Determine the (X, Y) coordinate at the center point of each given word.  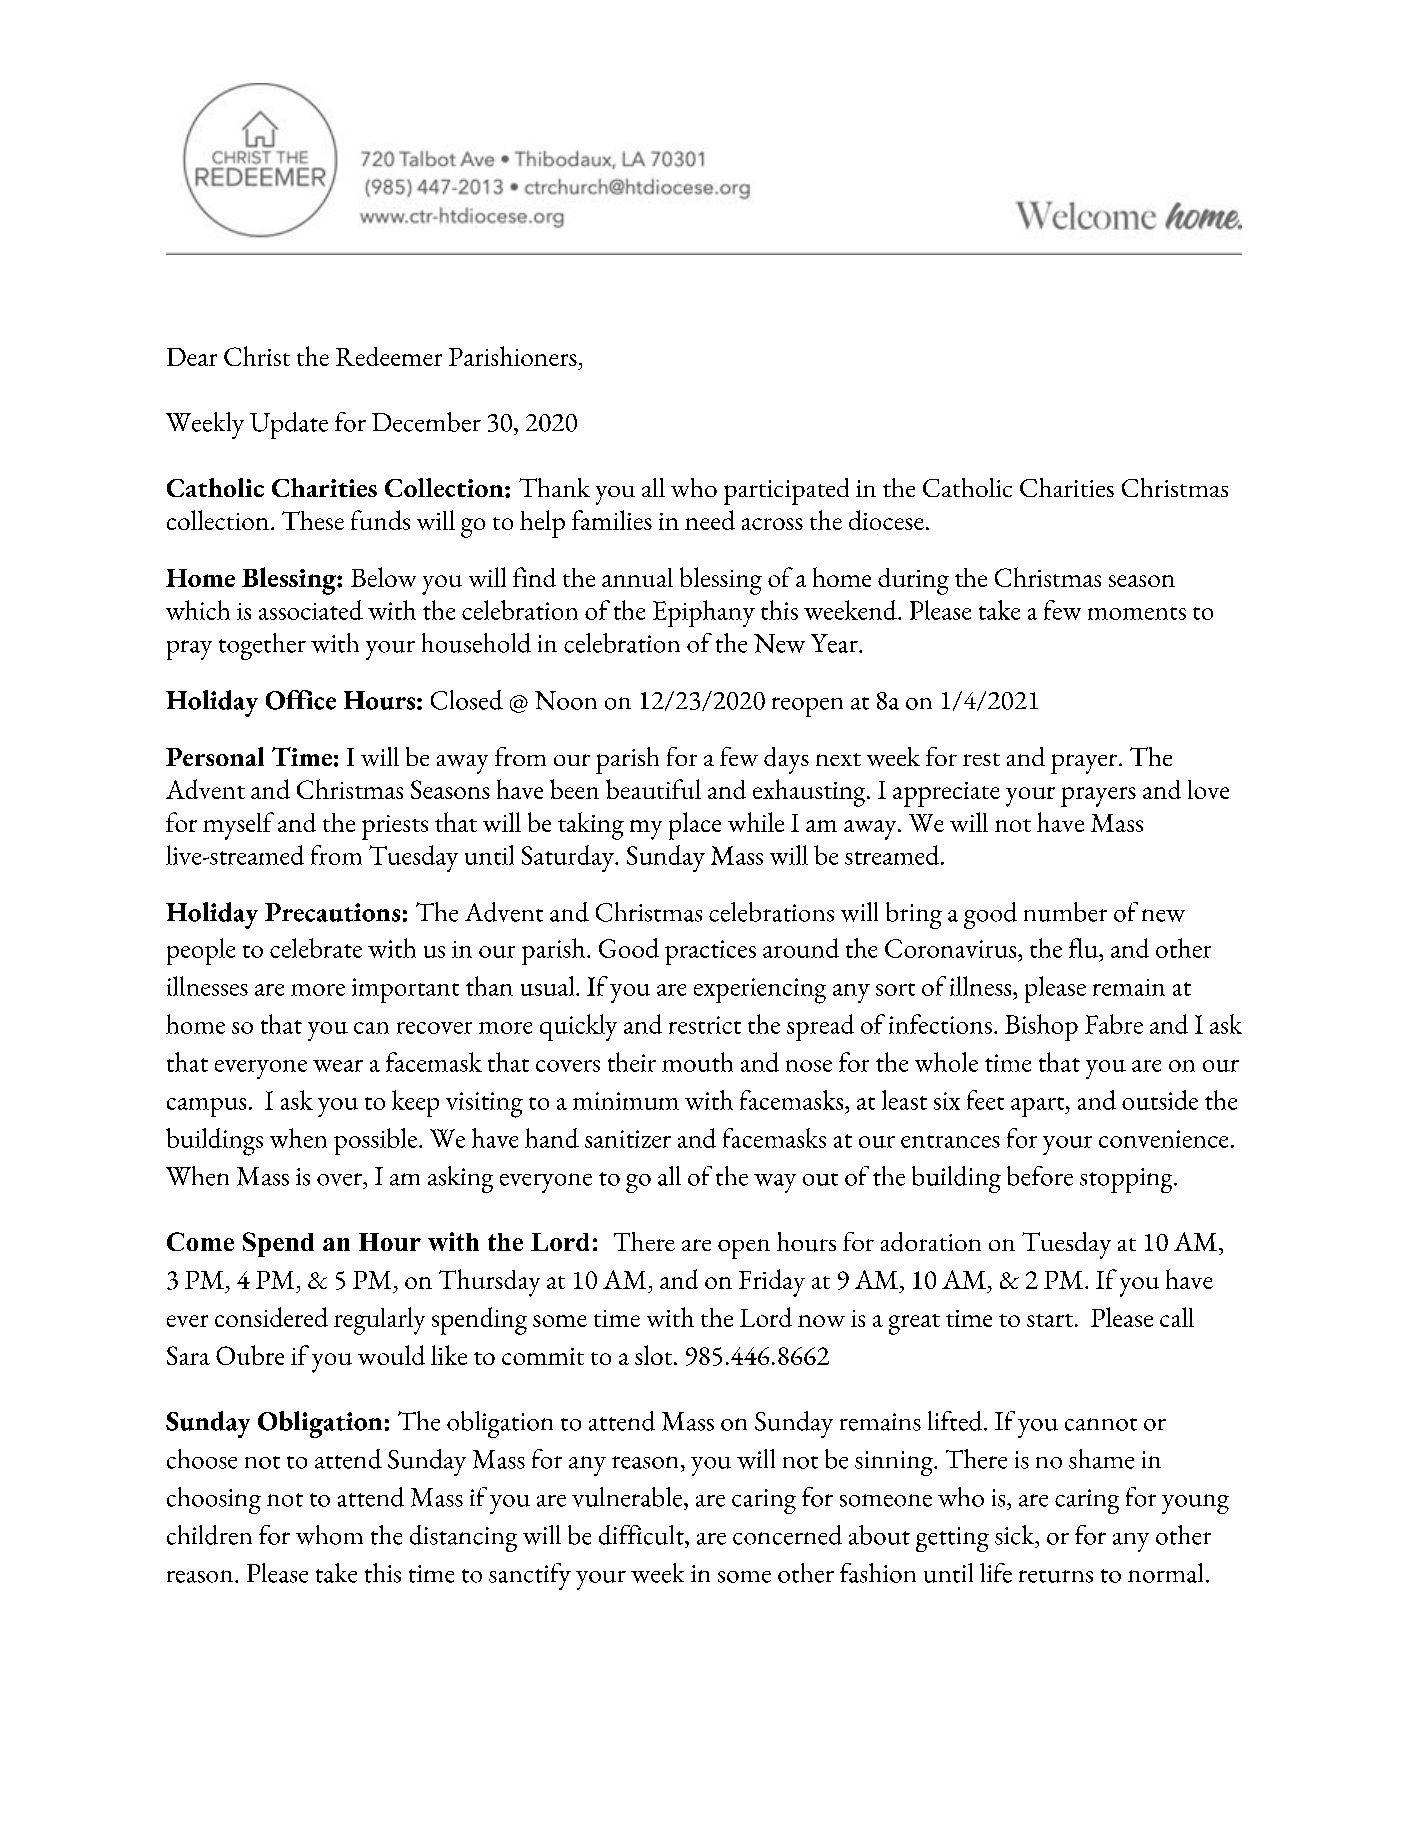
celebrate (316, 948)
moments (1137, 613)
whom (329, 1535)
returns (1056, 1576)
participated (786, 491)
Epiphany (704, 613)
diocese (886, 520)
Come (200, 1241)
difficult (642, 1535)
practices (710, 952)
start (1050, 1320)
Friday (772, 1283)
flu (1084, 948)
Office (301, 700)
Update (289, 425)
